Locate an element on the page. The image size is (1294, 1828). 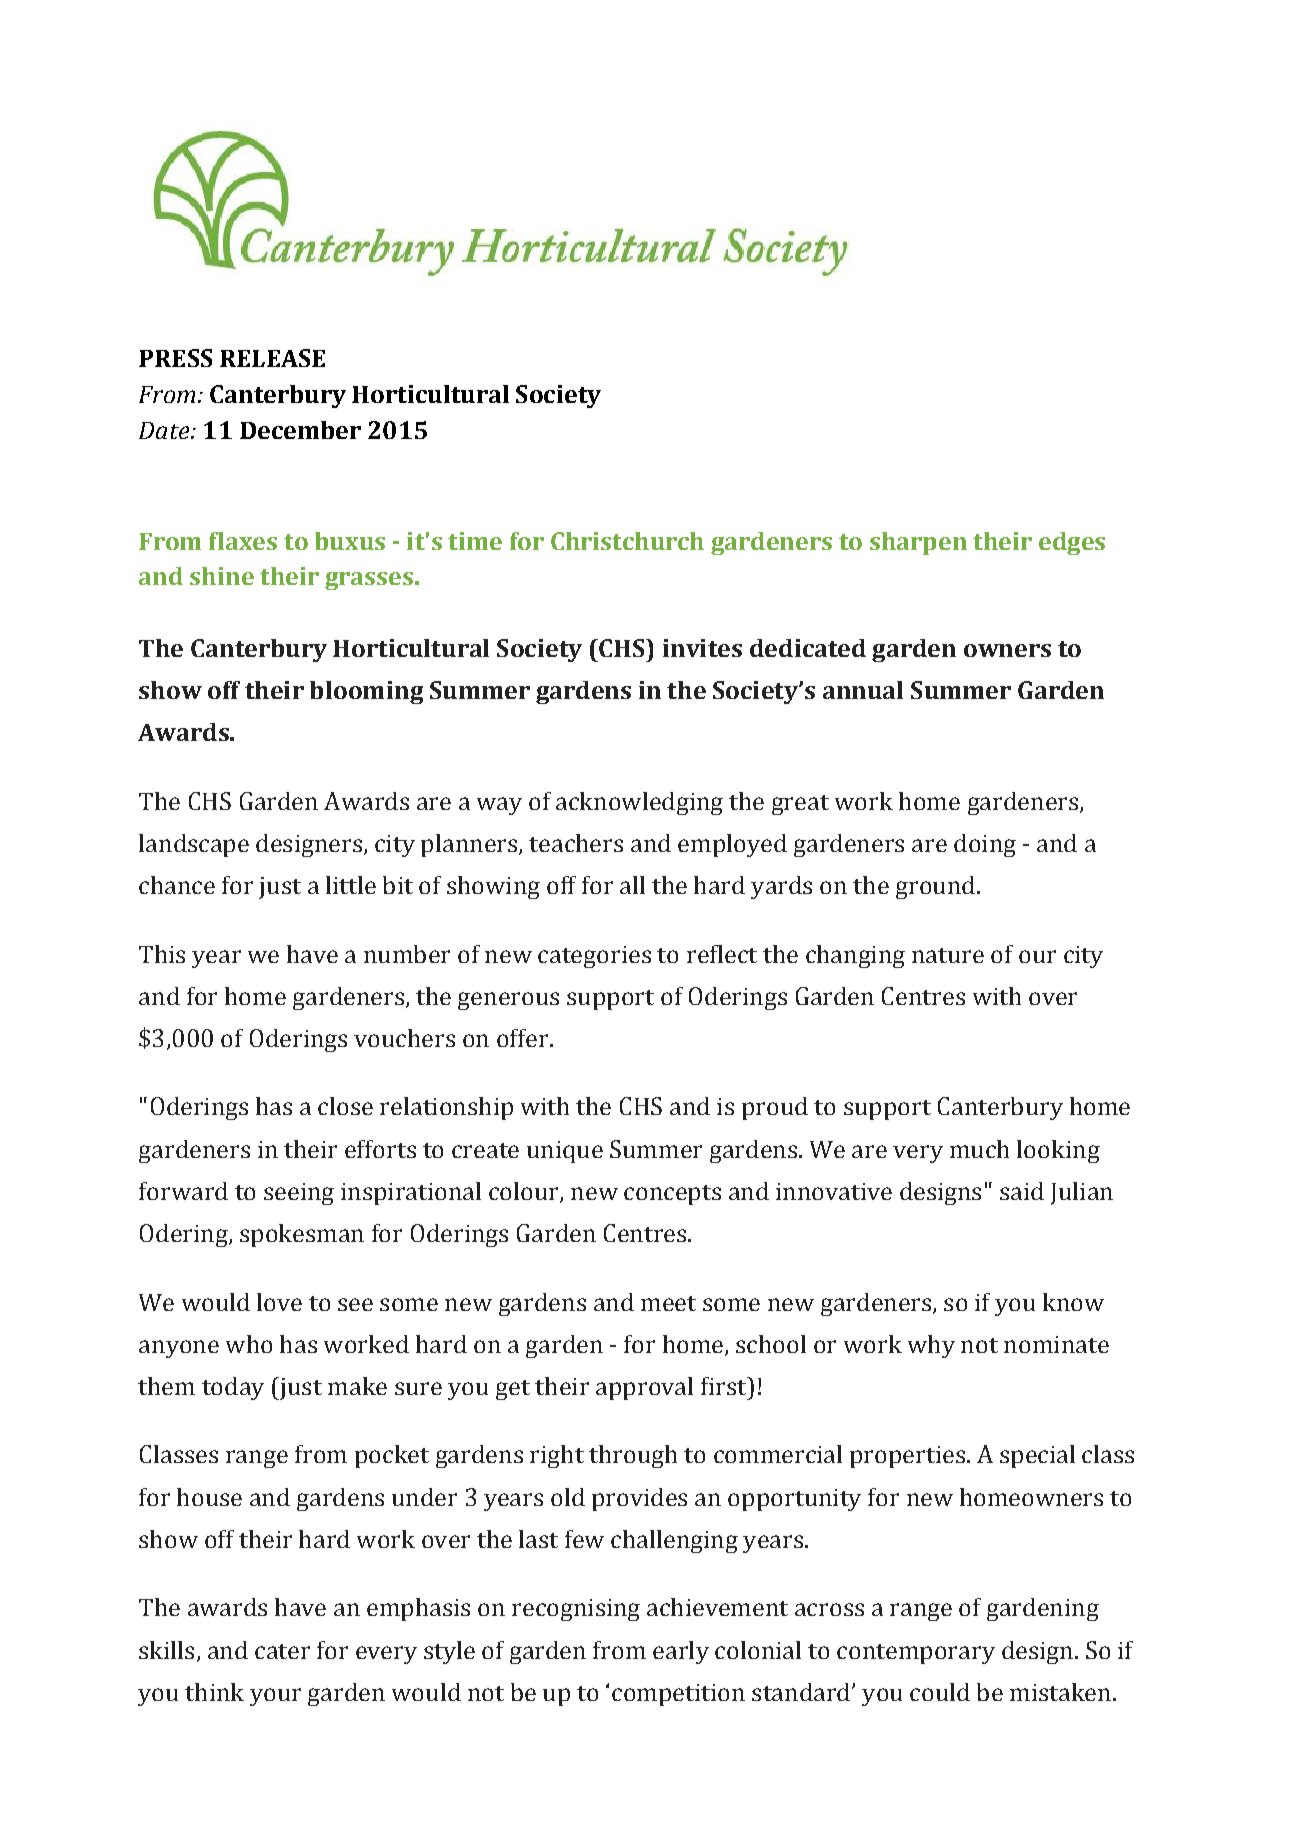
teachers is located at coordinates (576, 843).
